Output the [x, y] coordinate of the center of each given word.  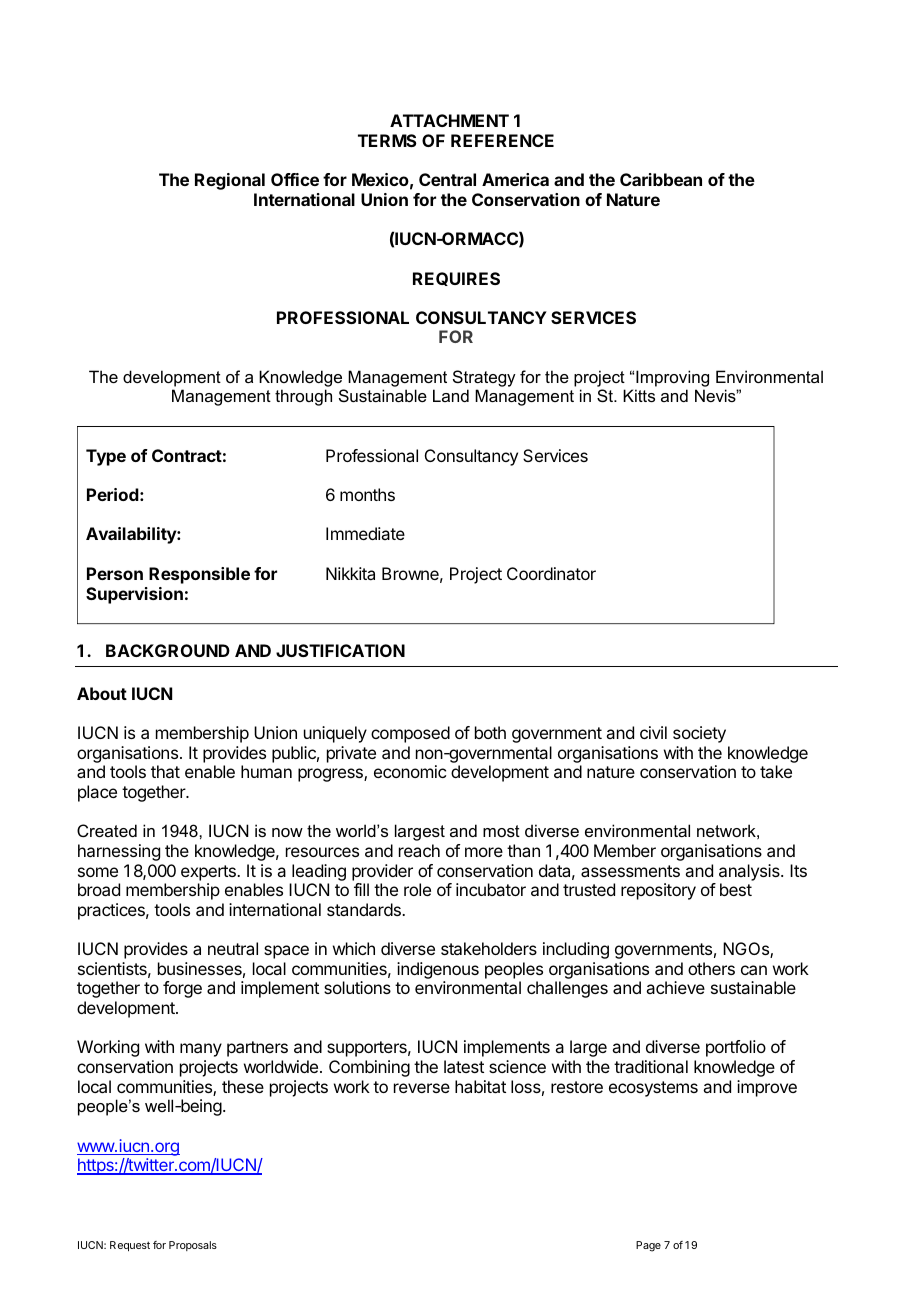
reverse [422, 1088]
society [699, 734]
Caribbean [661, 179]
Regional [230, 181]
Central [447, 179]
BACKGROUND [168, 650]
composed [410, 734]
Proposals [193, 1246]
